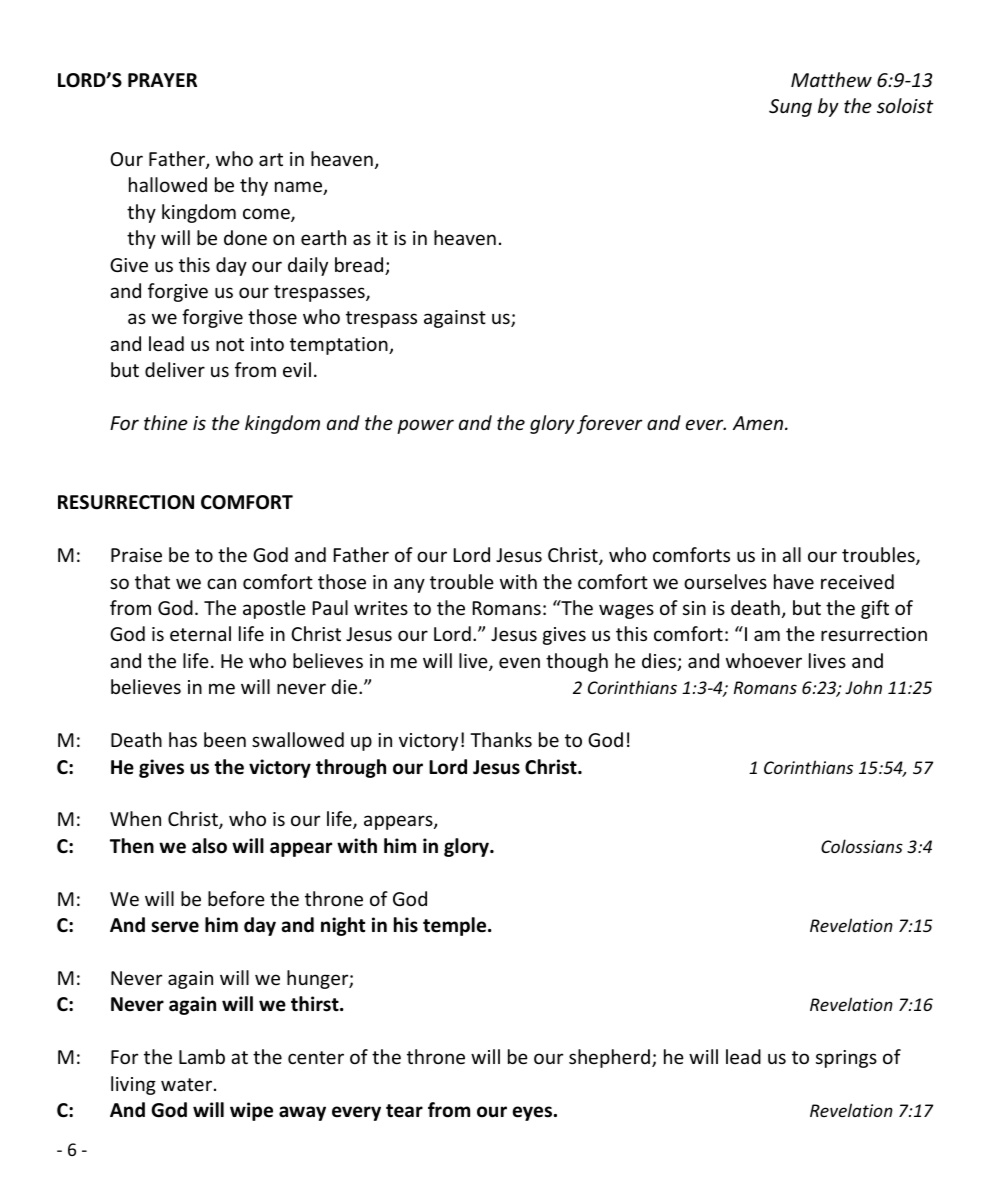 This document has width=991, height=1204. Describe the element at coordinates (863, 687) in the document. I see `John` at that location.
